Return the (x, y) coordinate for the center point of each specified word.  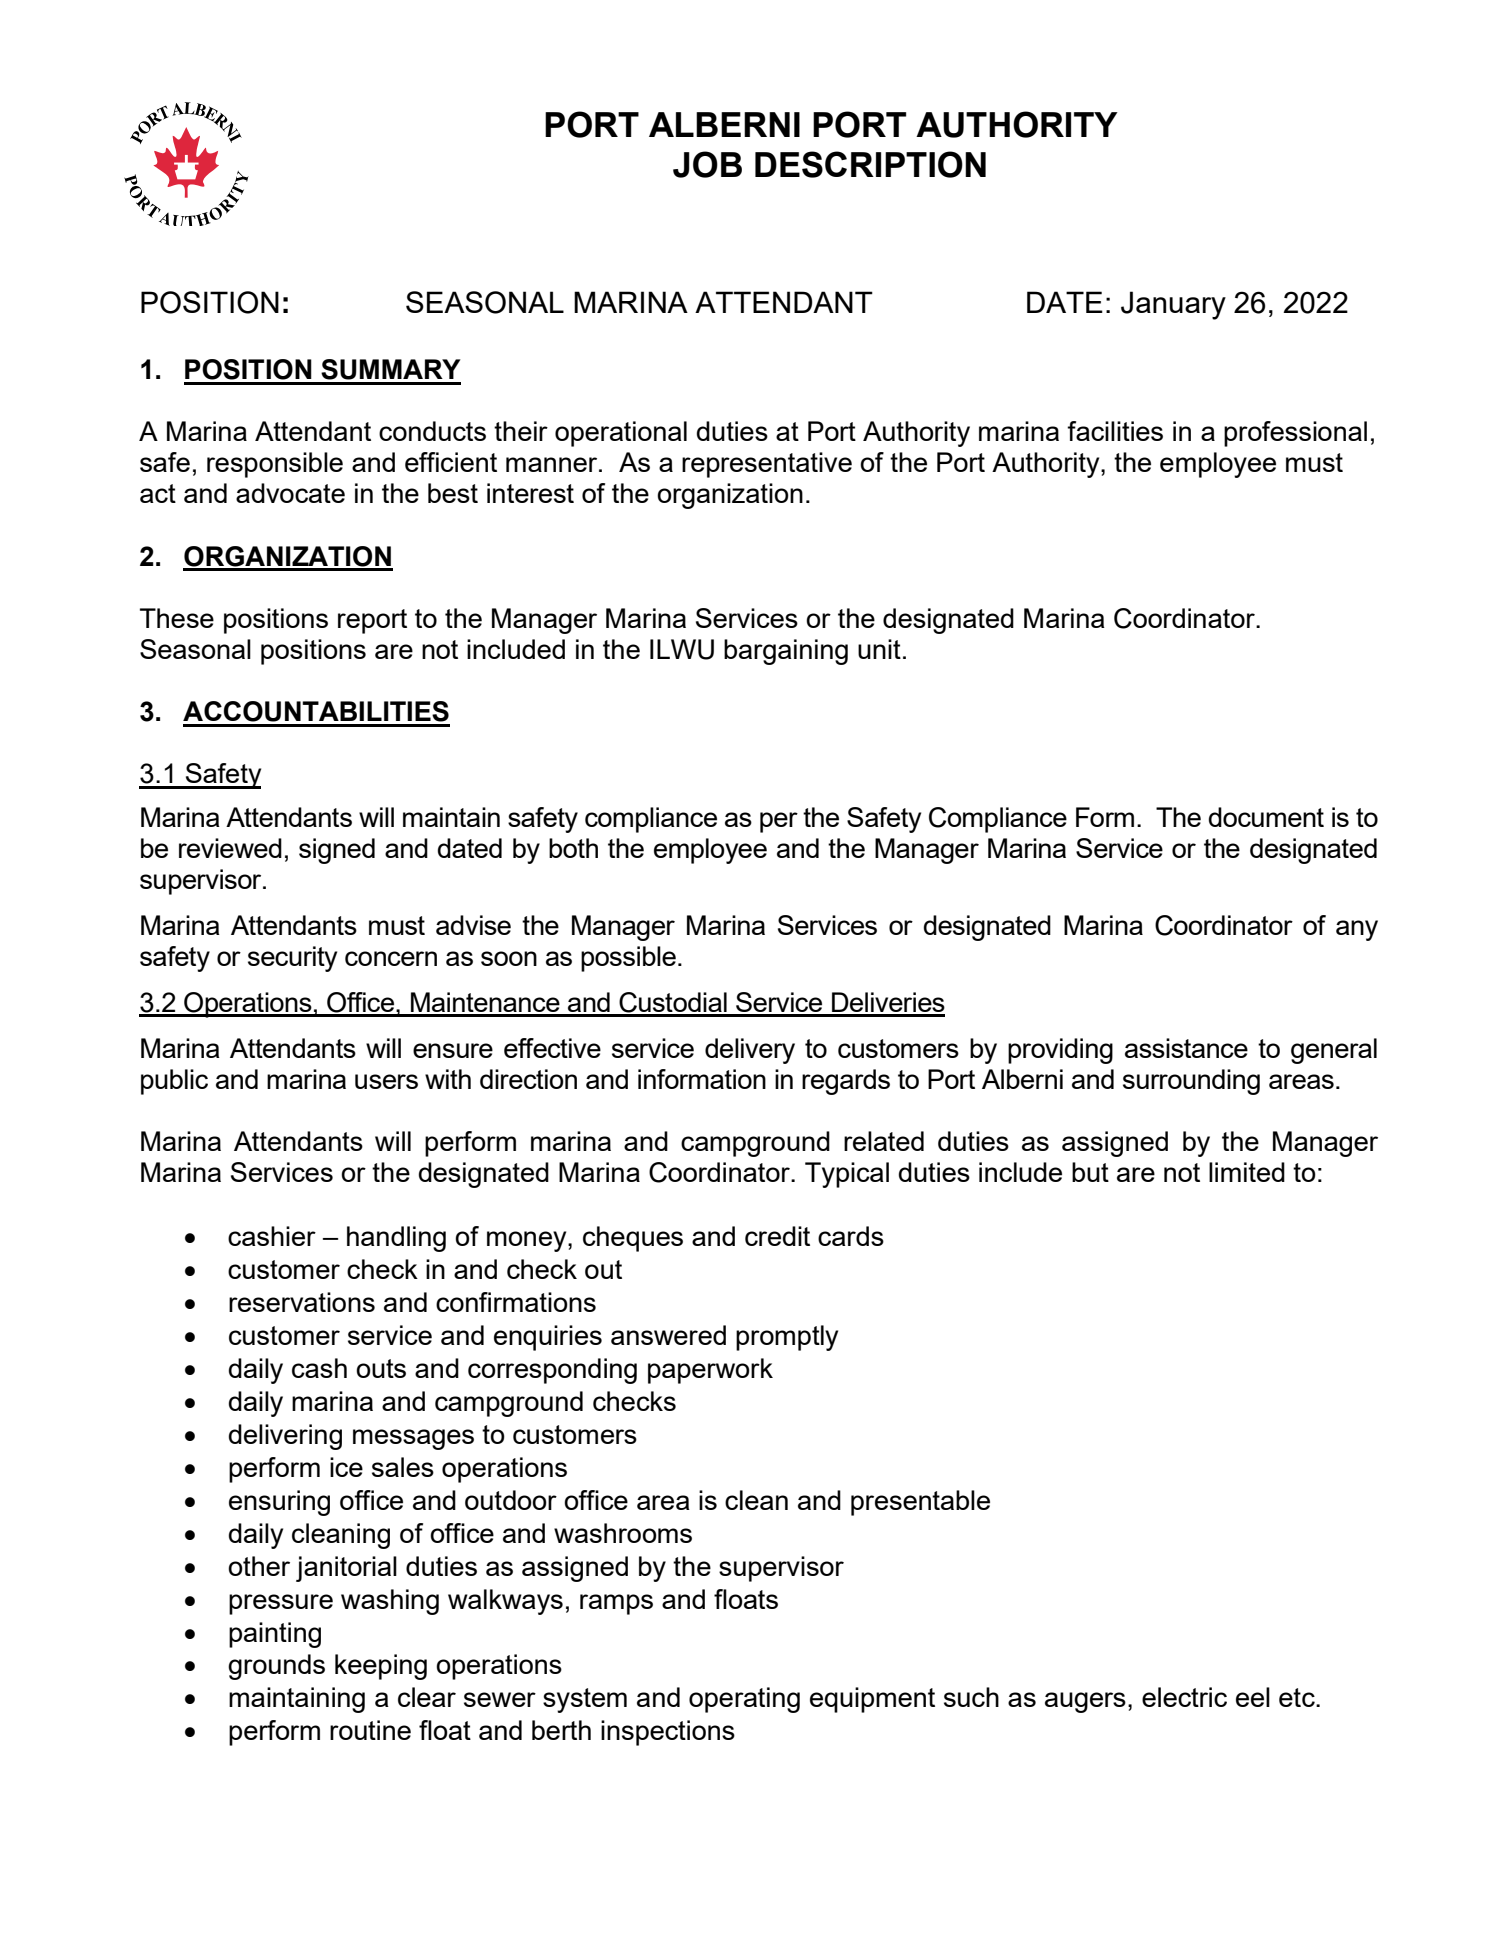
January (1173, 305)
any (1357, 930)
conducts (432, 431)
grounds (276, 1667)
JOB (707, 164)
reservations (302, 1302)
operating (744, 1700)
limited (1247, 1172)
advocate (290, 493)
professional (1295, 434)
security (292, 959)
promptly (787, 1338)
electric (1184, 1697)
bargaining (786, 652)
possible (628, 959)
